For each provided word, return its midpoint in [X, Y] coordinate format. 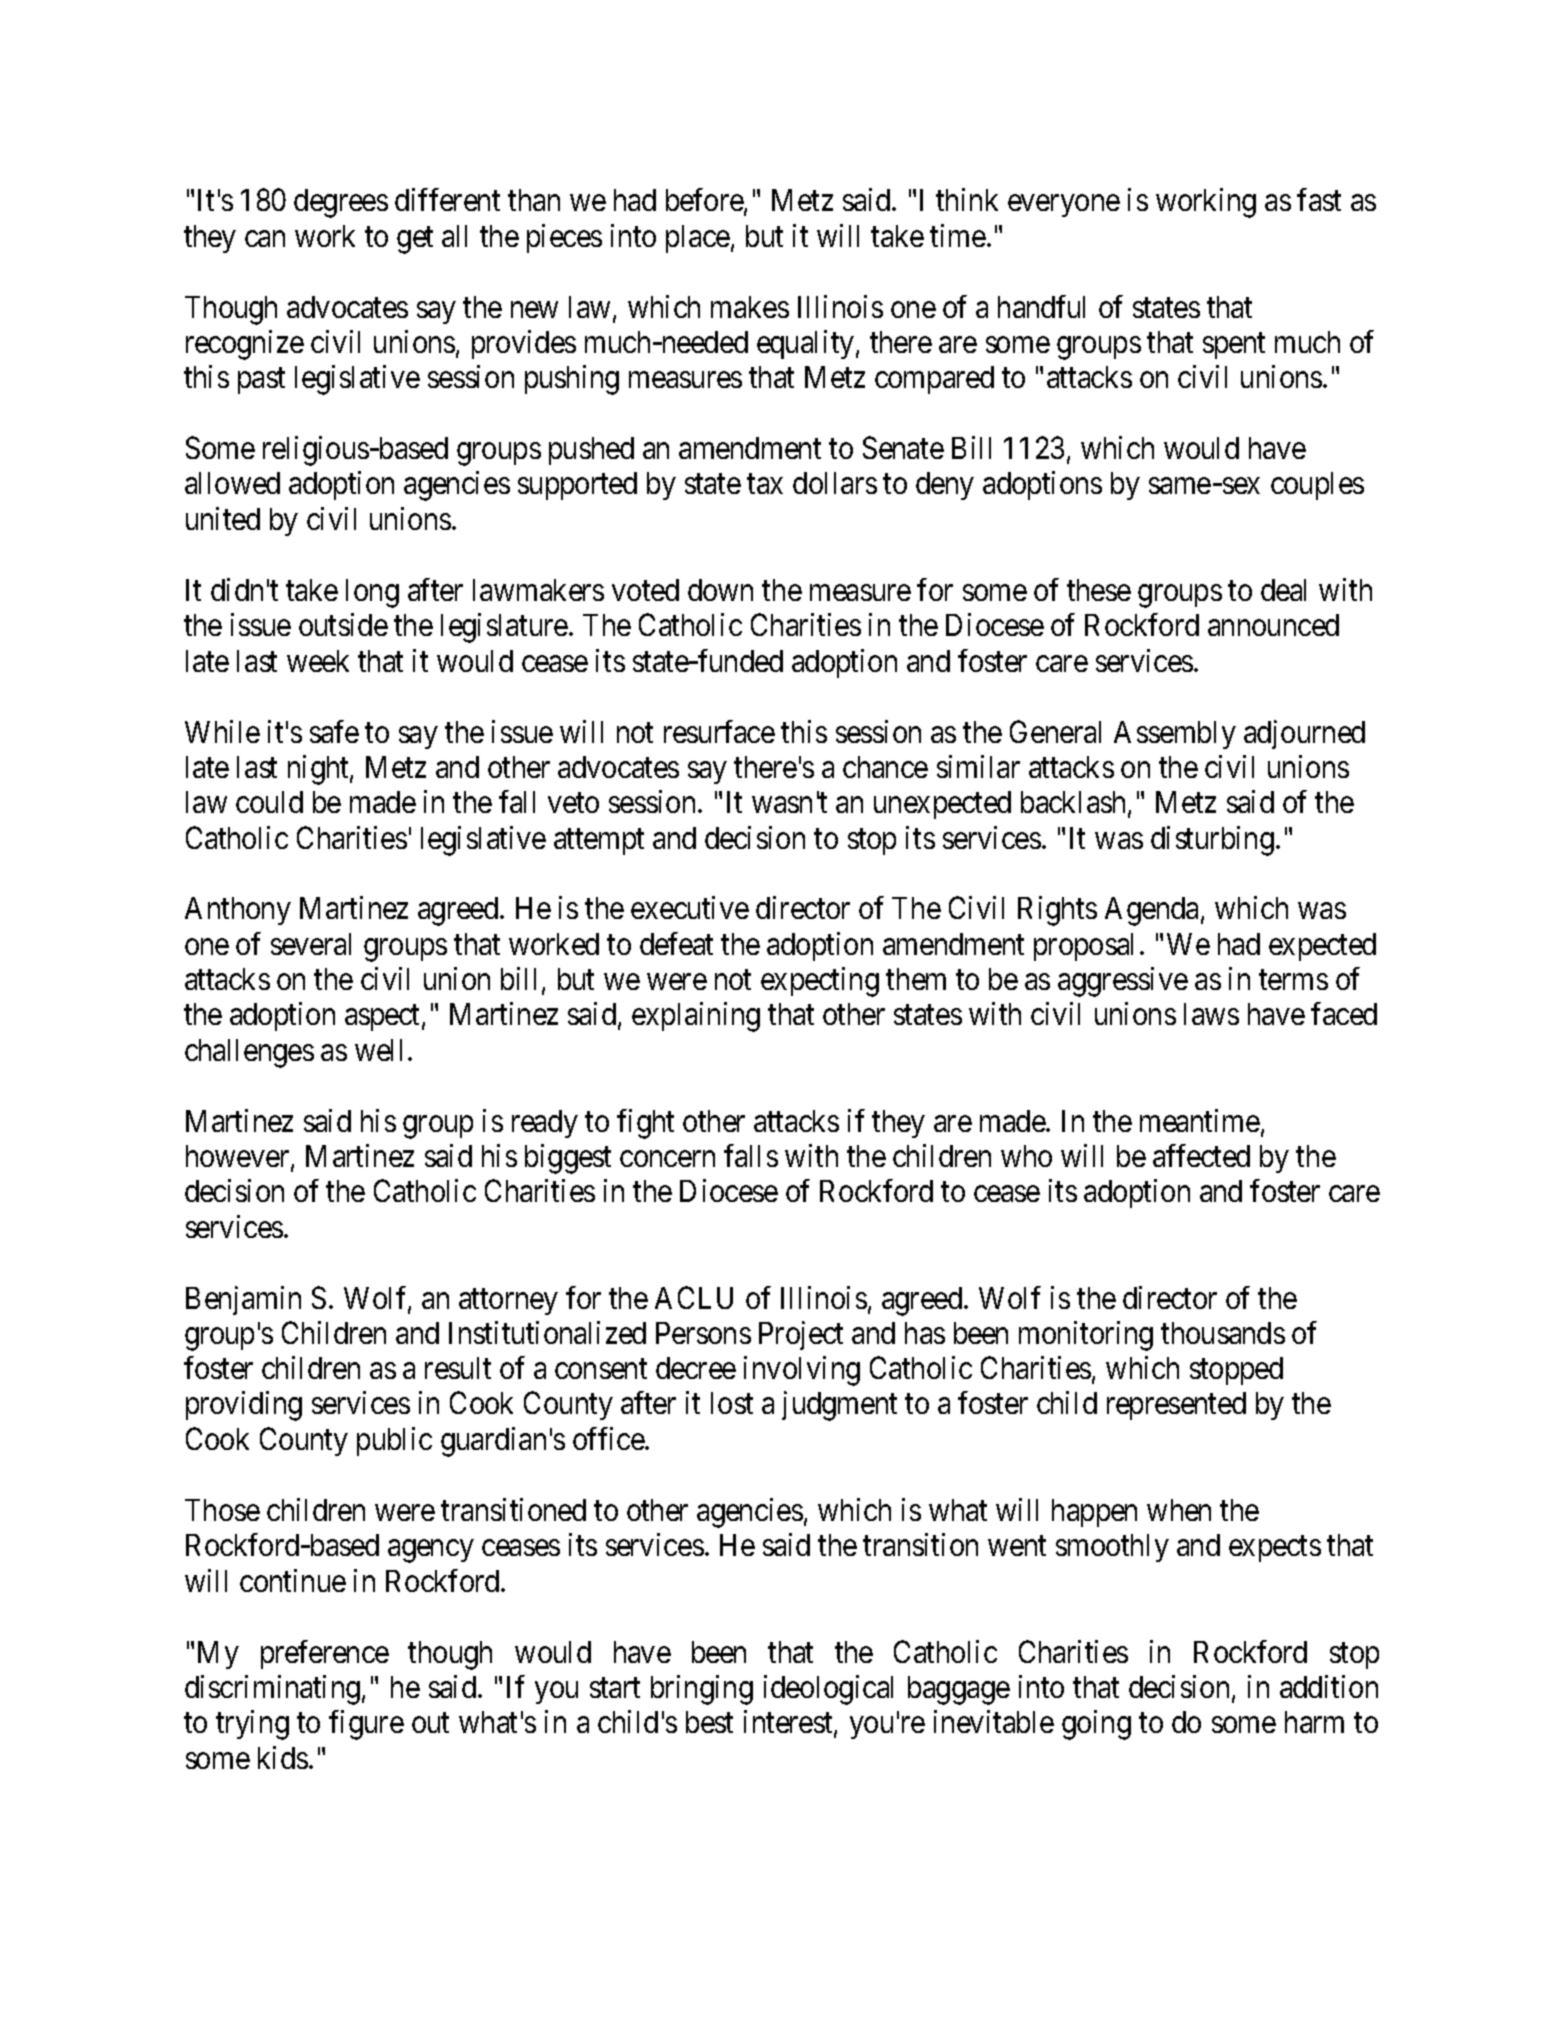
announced [1273, 625]
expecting [820, 982]
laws [1211, 1014]
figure [366, 1725]
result [458, 1368]
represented [1176, 1406]
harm [1314, 1722]
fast [1319, 199]
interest [789, 1723]
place [698, 239]
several [311, 944]
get [415, 240]
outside [343, 624]
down [720, 590]
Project [801, 1335]
